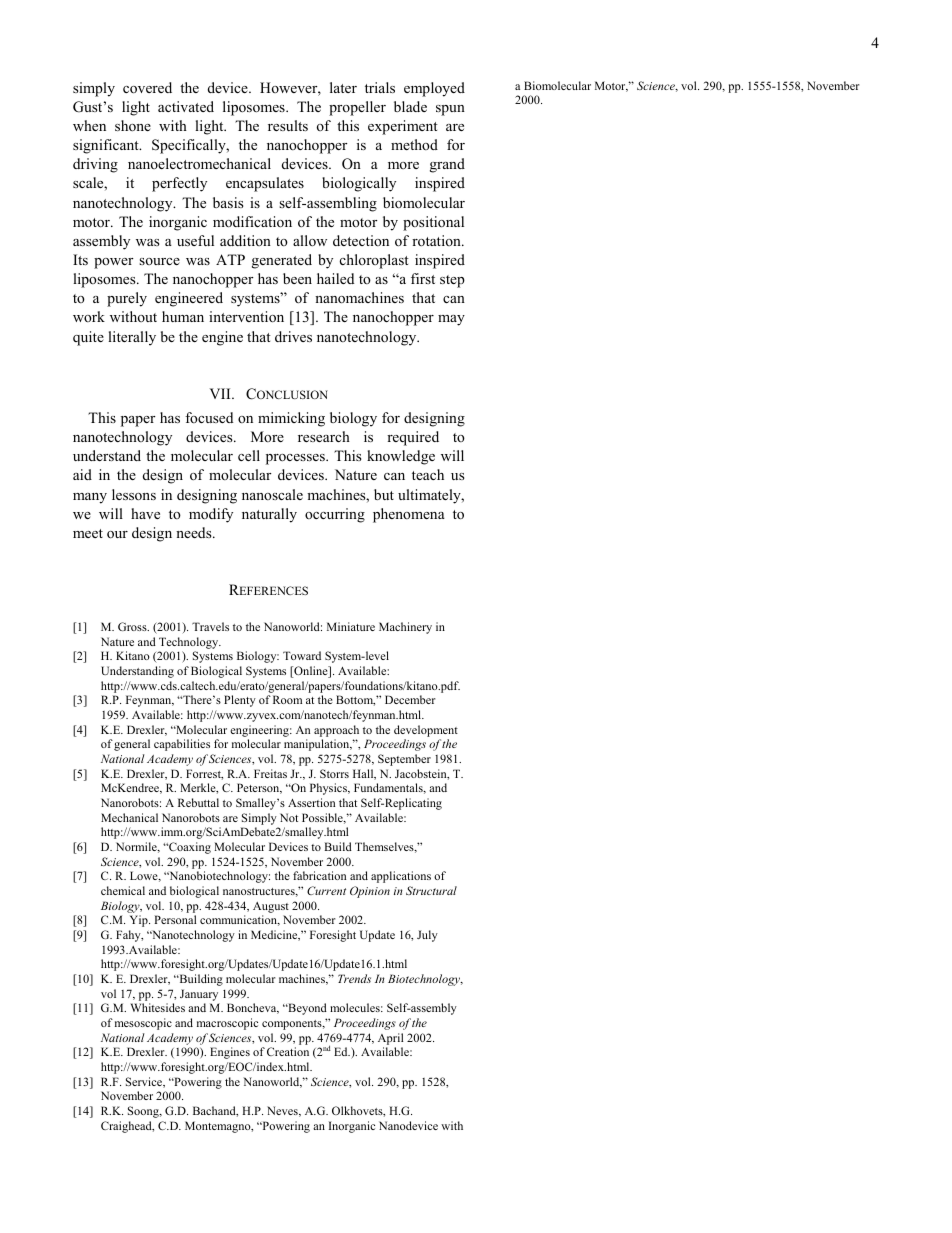 Image resolution: width=952 pixels, height=1233 pixels. Describe the element at coordinates (199, 995) in the screenshot. I see `January` at that location.
